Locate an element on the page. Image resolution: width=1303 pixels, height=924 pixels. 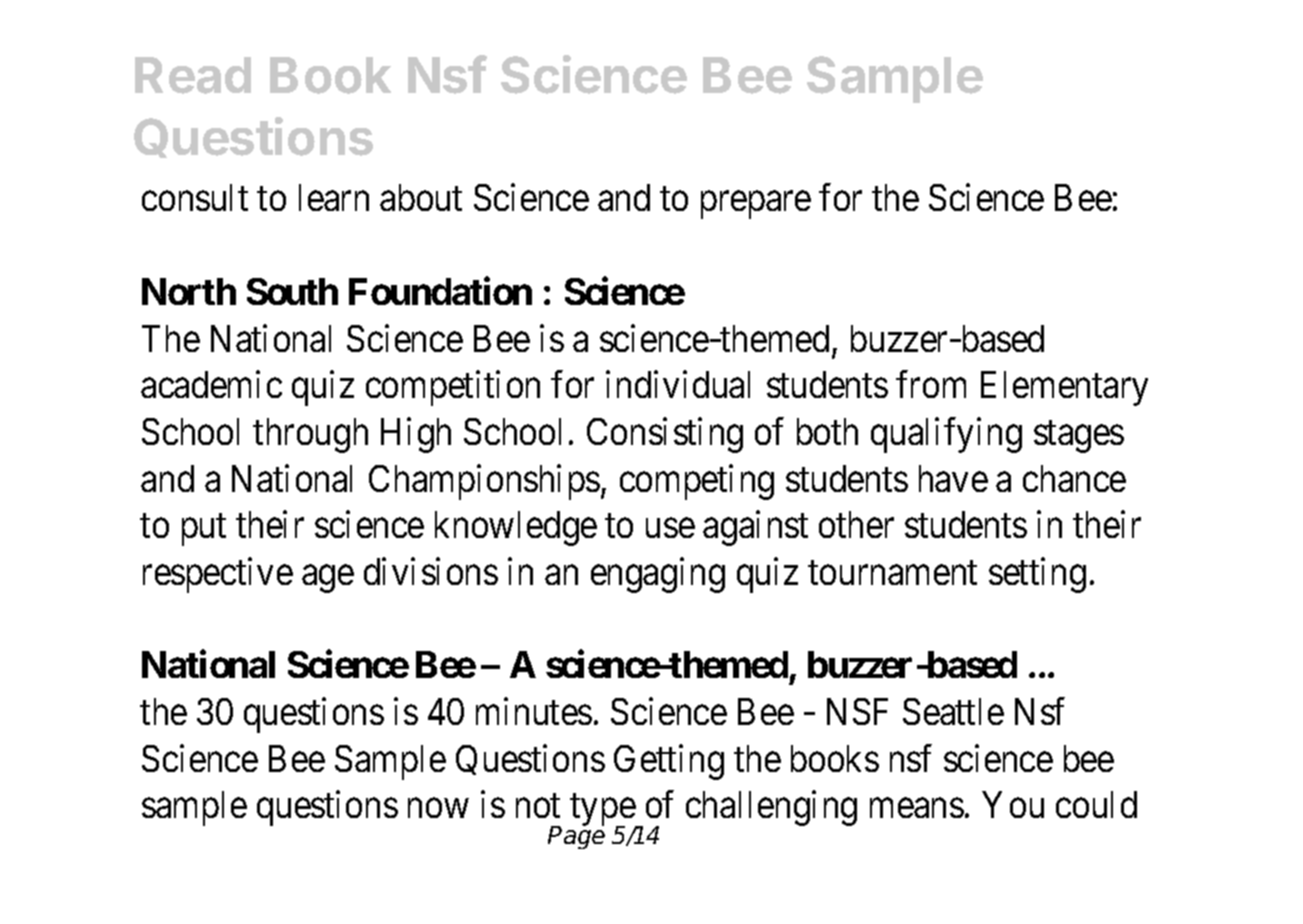
Consisting is located at coordinates (665, 435).
